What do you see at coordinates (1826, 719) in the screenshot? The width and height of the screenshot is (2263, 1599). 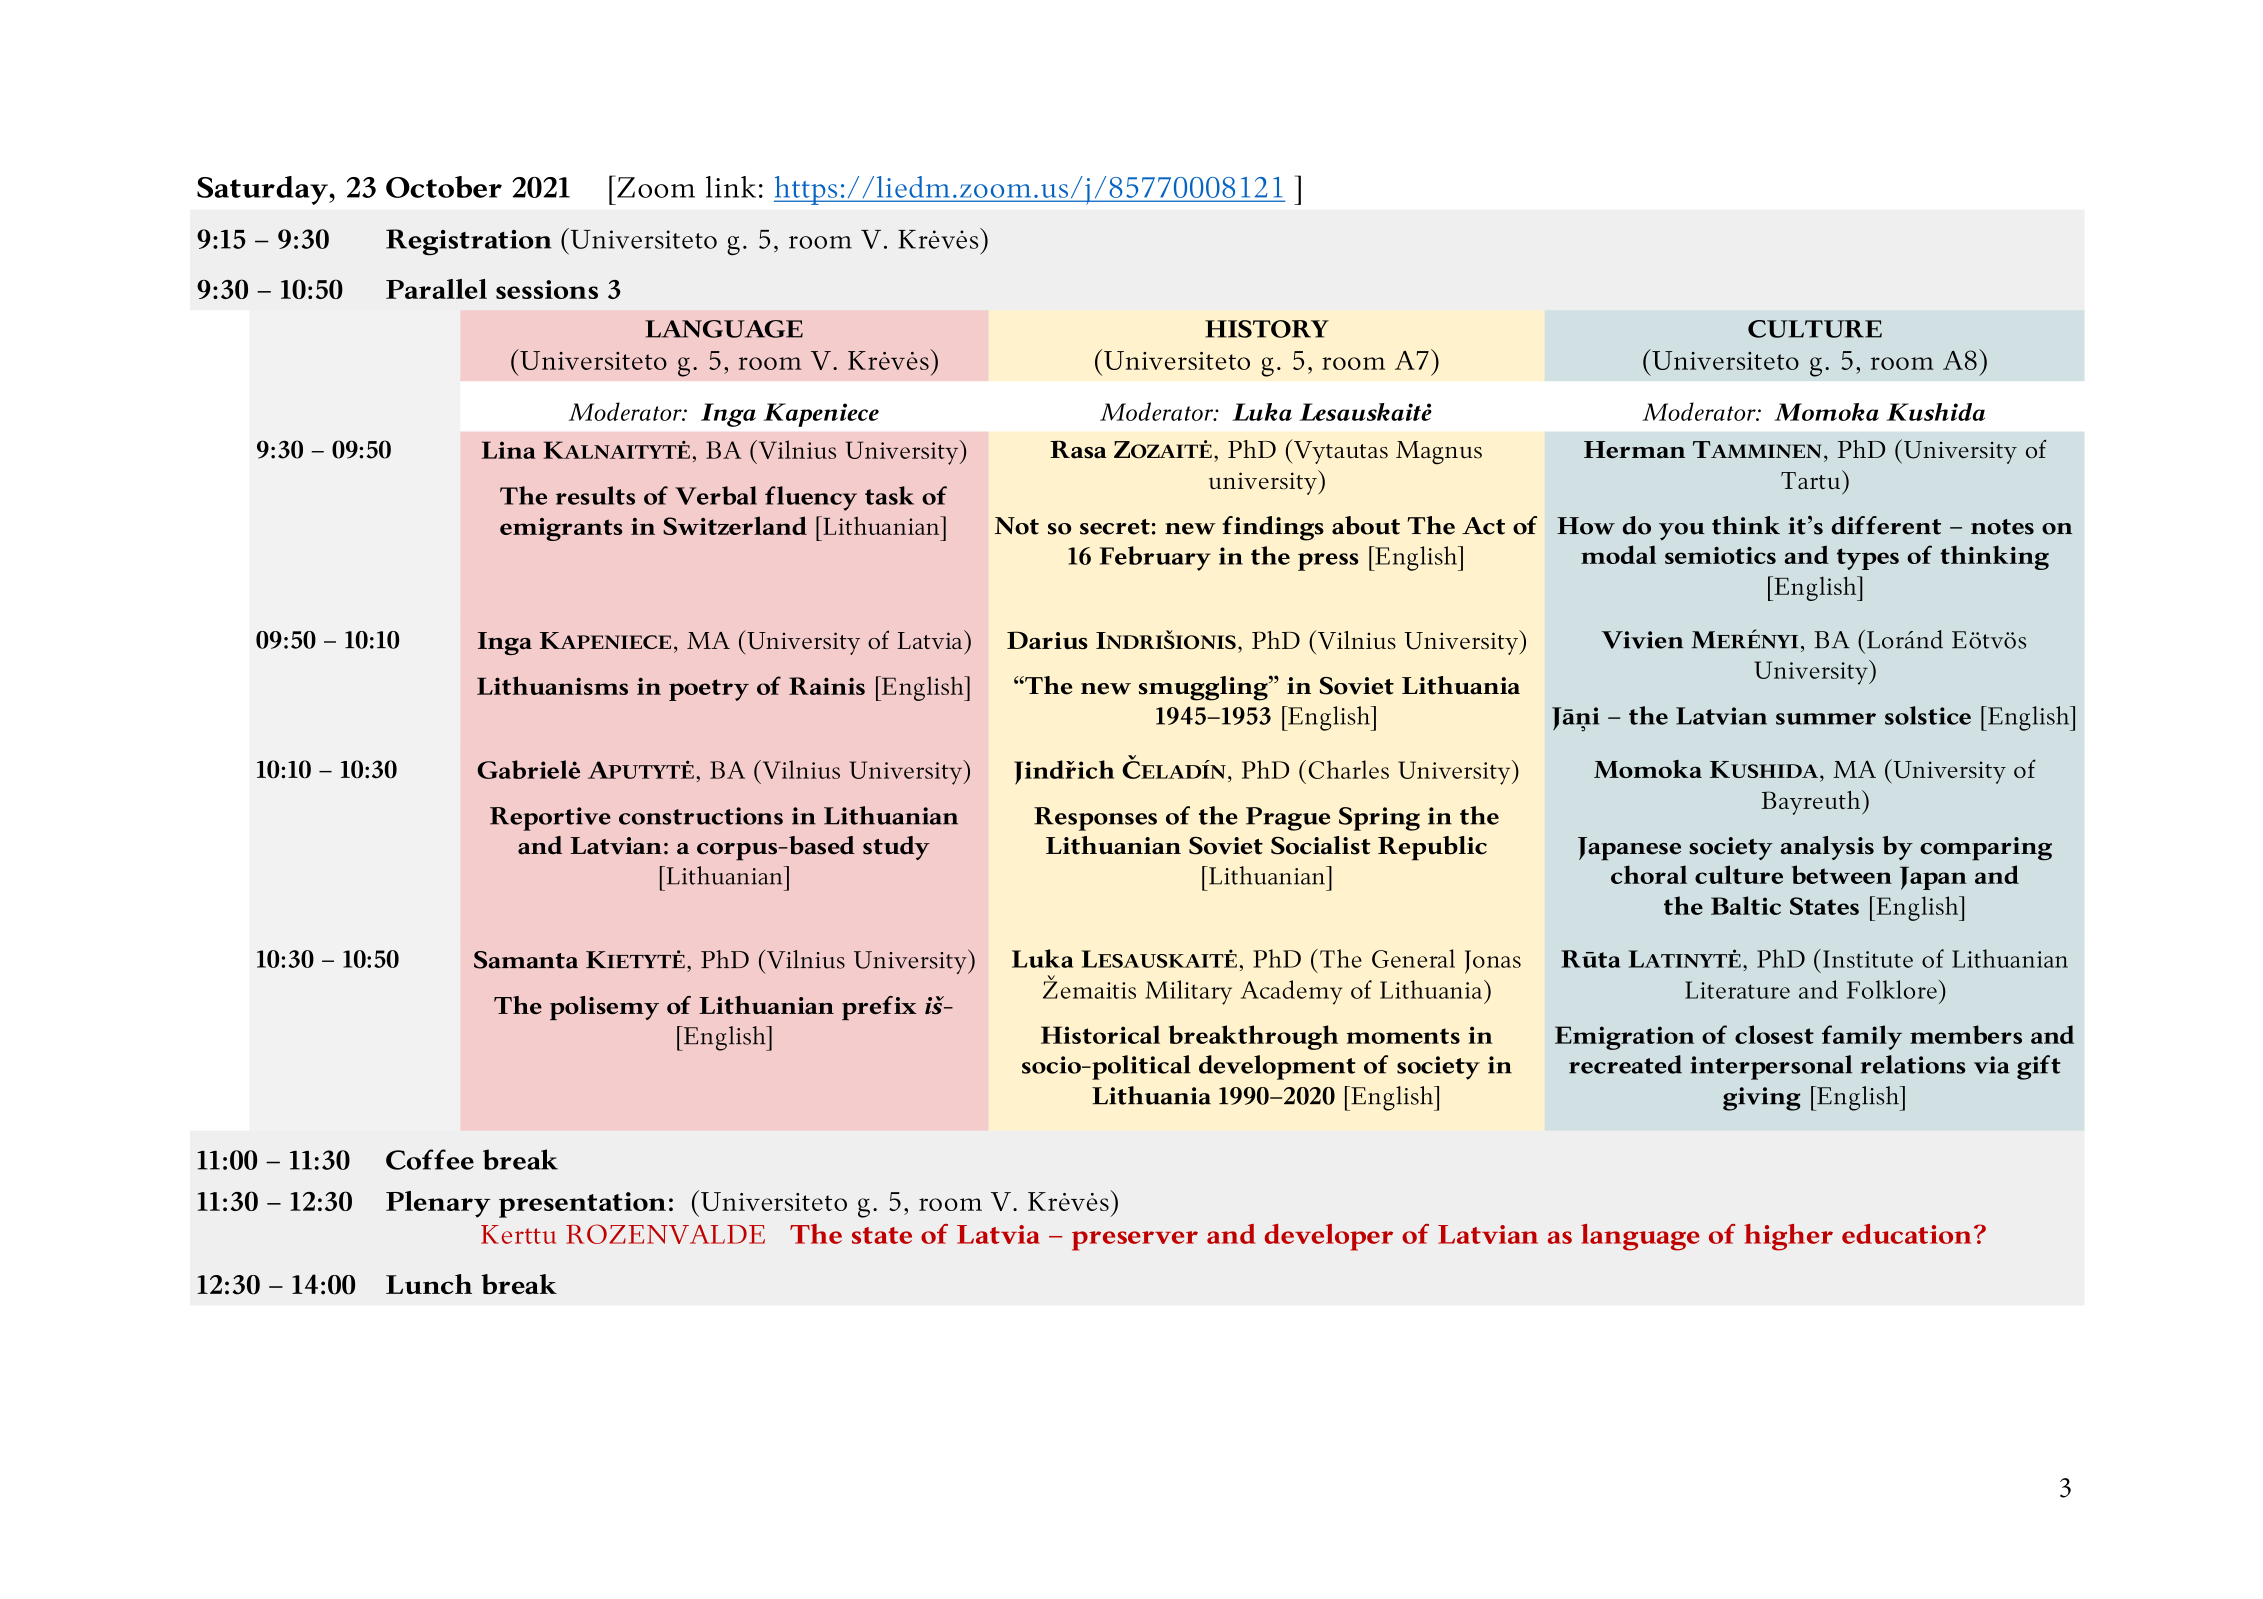 I see `summer` at bounding box center [1826, 719].
